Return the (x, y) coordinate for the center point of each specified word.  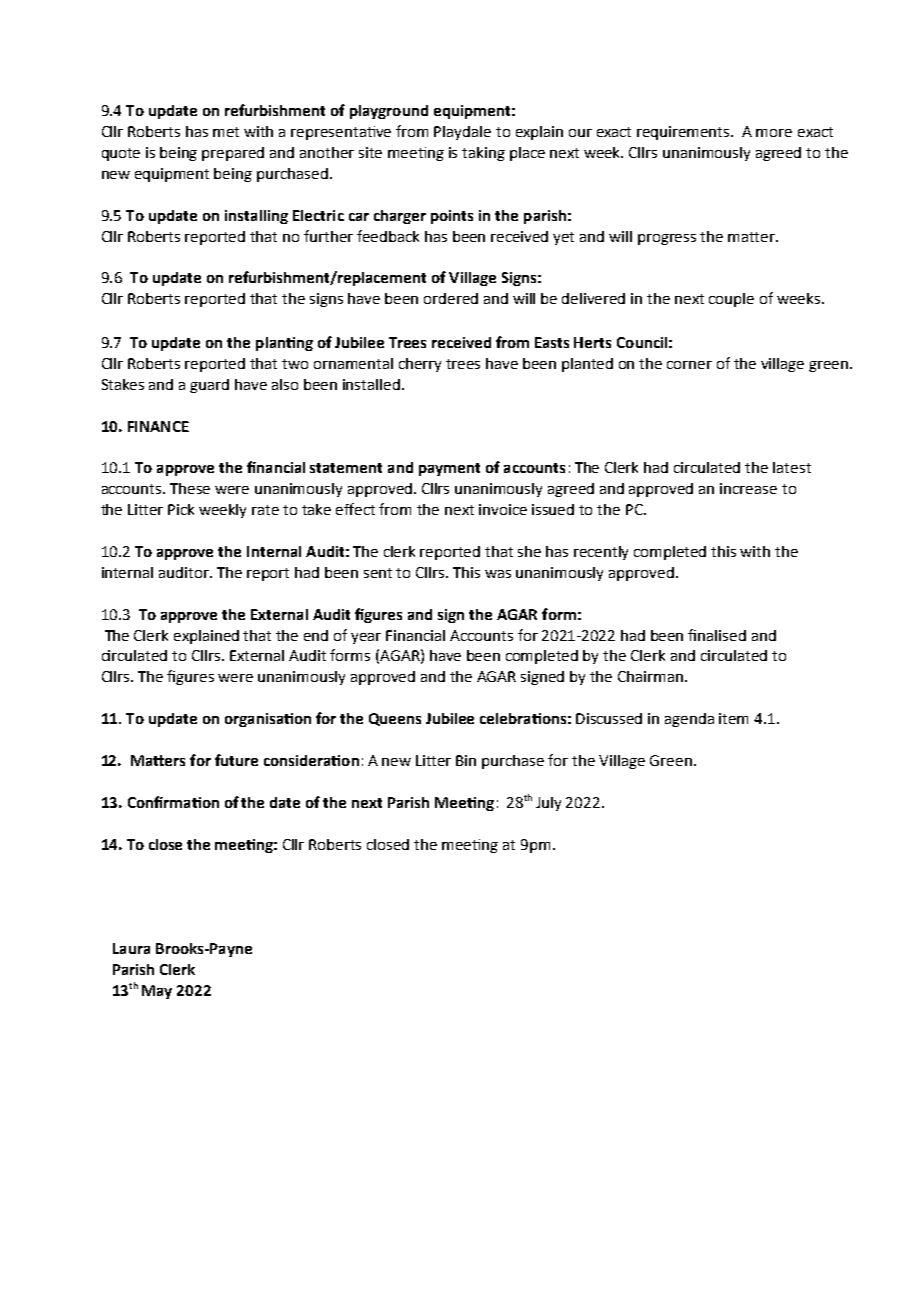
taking (483, 154)
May (157, 992)
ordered (451, 298)
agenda (689, 720)
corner (689, 365)
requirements (685, 133)
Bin (466, 760)
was (498, 574)
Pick (181, 509)
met (226, 132)
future (236, 760)
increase (748, 488)
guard (209, 386)
